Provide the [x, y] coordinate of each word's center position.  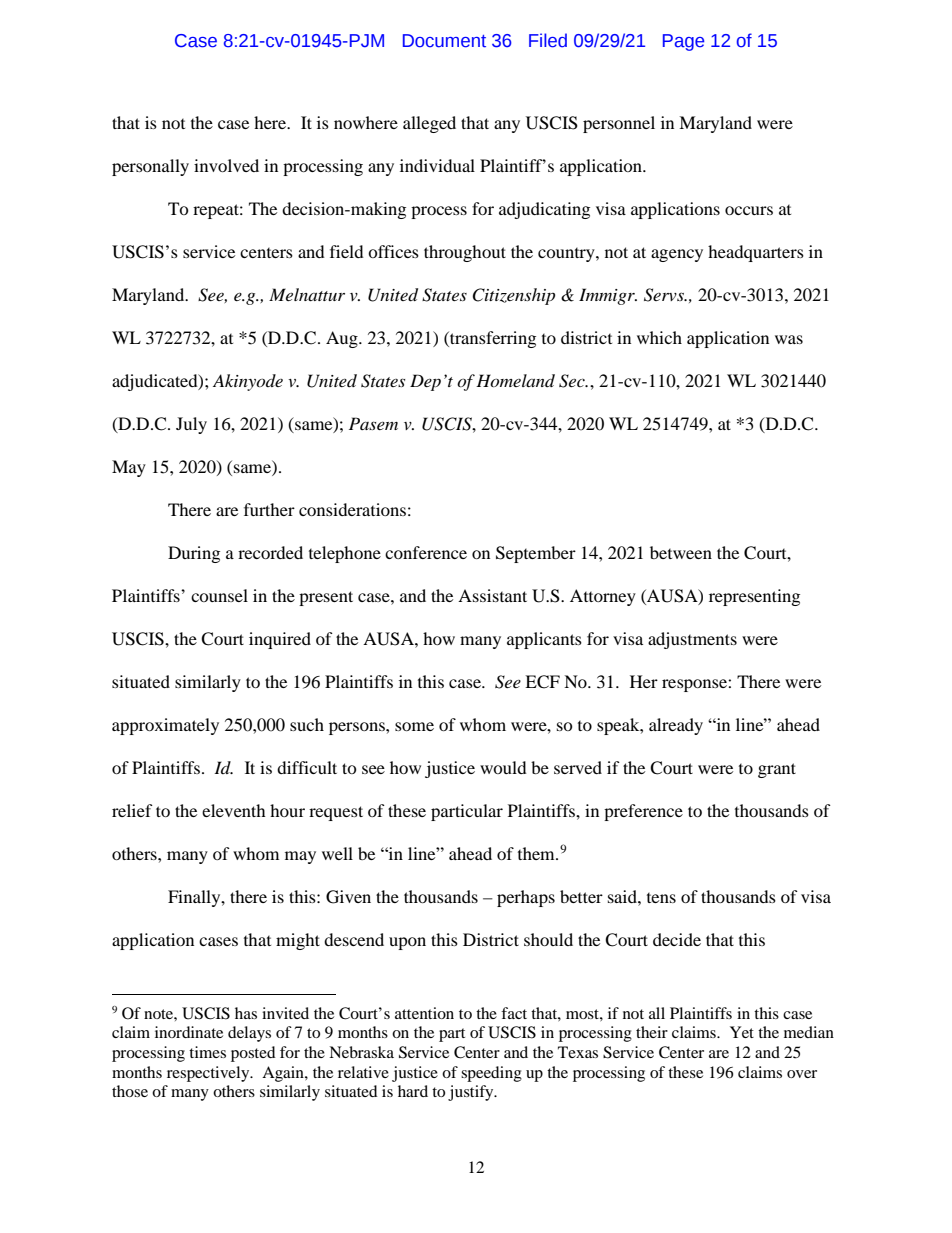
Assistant [492, 595]
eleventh [234, 810]
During [194, 554]
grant [777, 770]
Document [444, 41]
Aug [343, 339]
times [207, 1052]
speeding [491, 1074]
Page [683, 42]
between [681, 552]
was [789, 339]
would [503, 767]
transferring [492, 339]
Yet [742, 1032]
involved [226, 165]
